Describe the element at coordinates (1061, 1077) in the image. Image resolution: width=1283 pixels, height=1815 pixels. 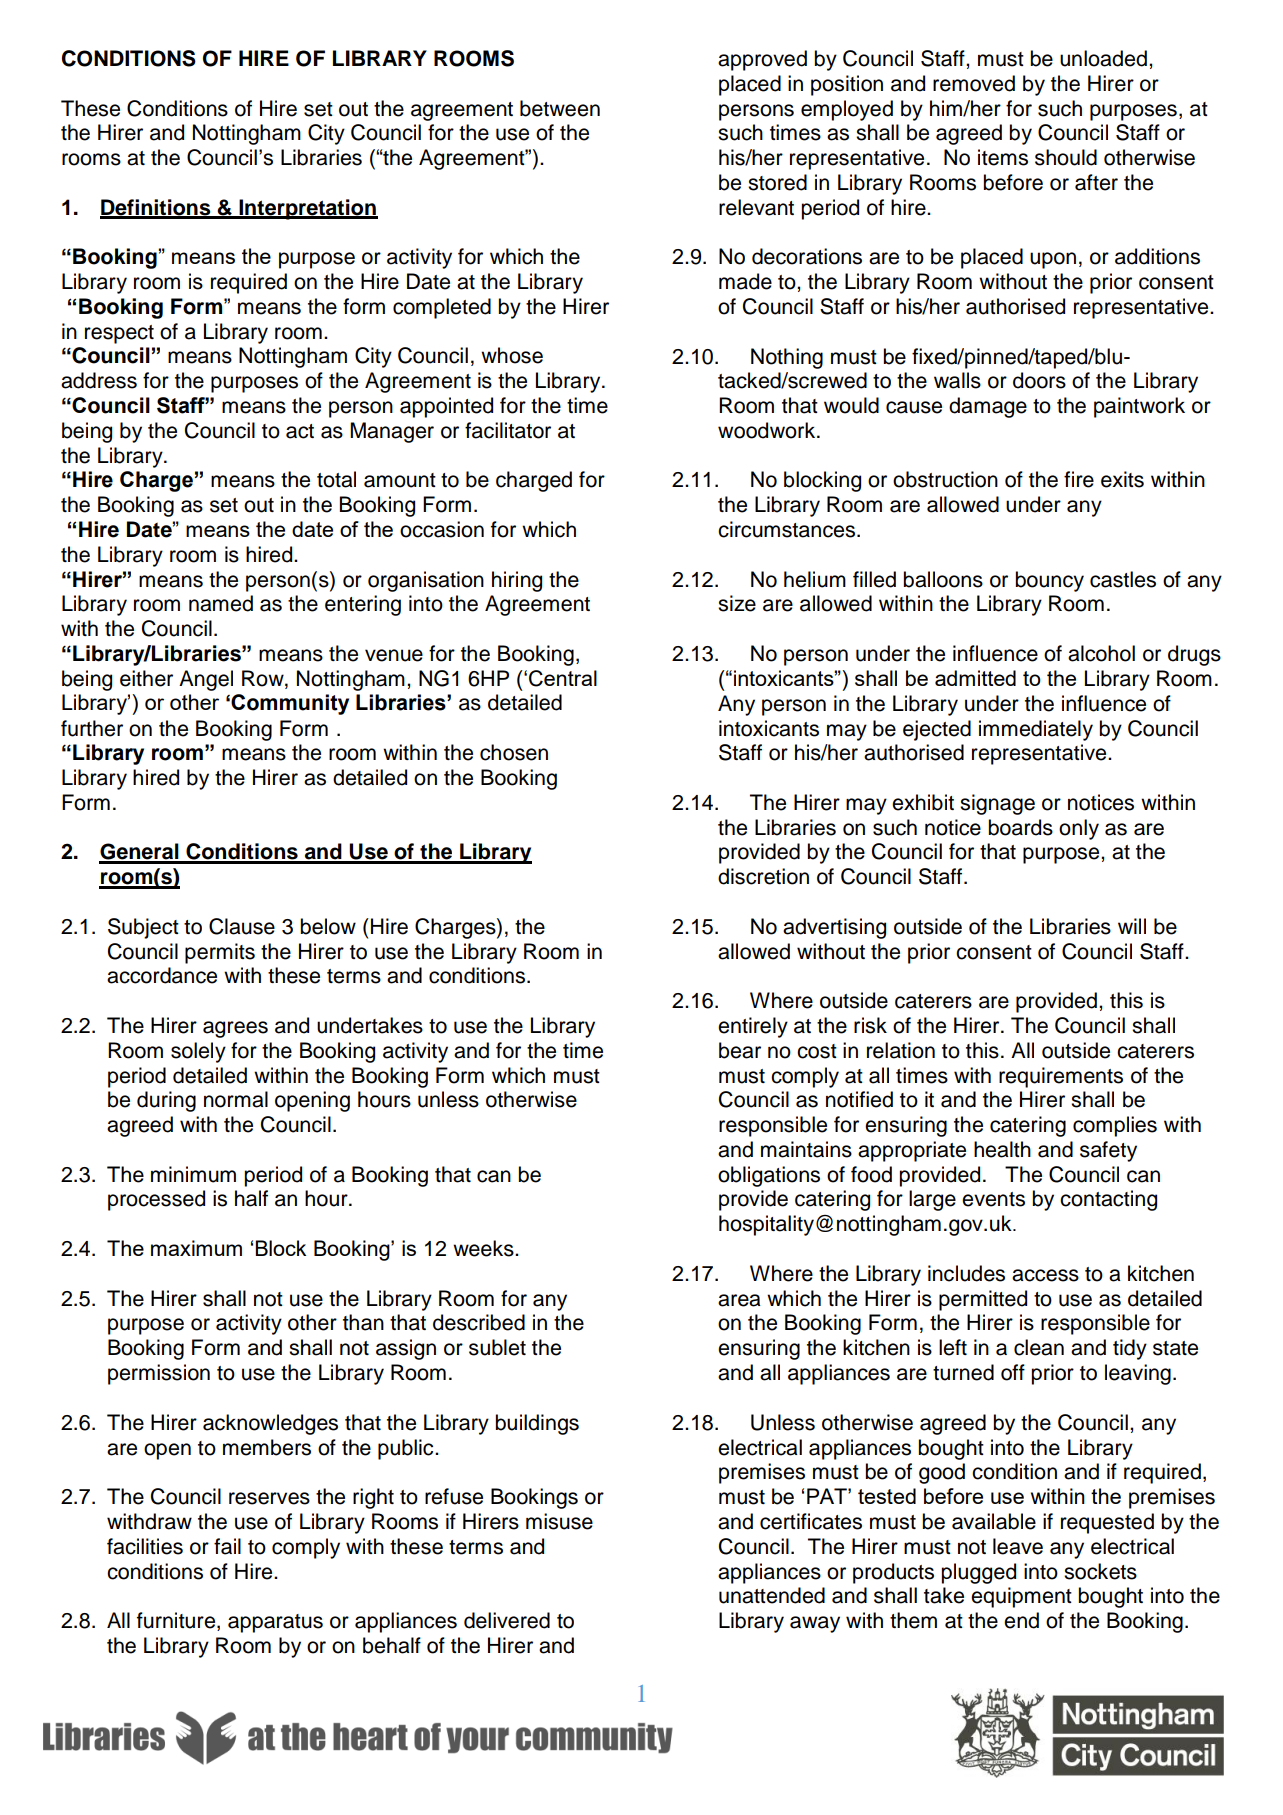
I see `requirements` at that location.
